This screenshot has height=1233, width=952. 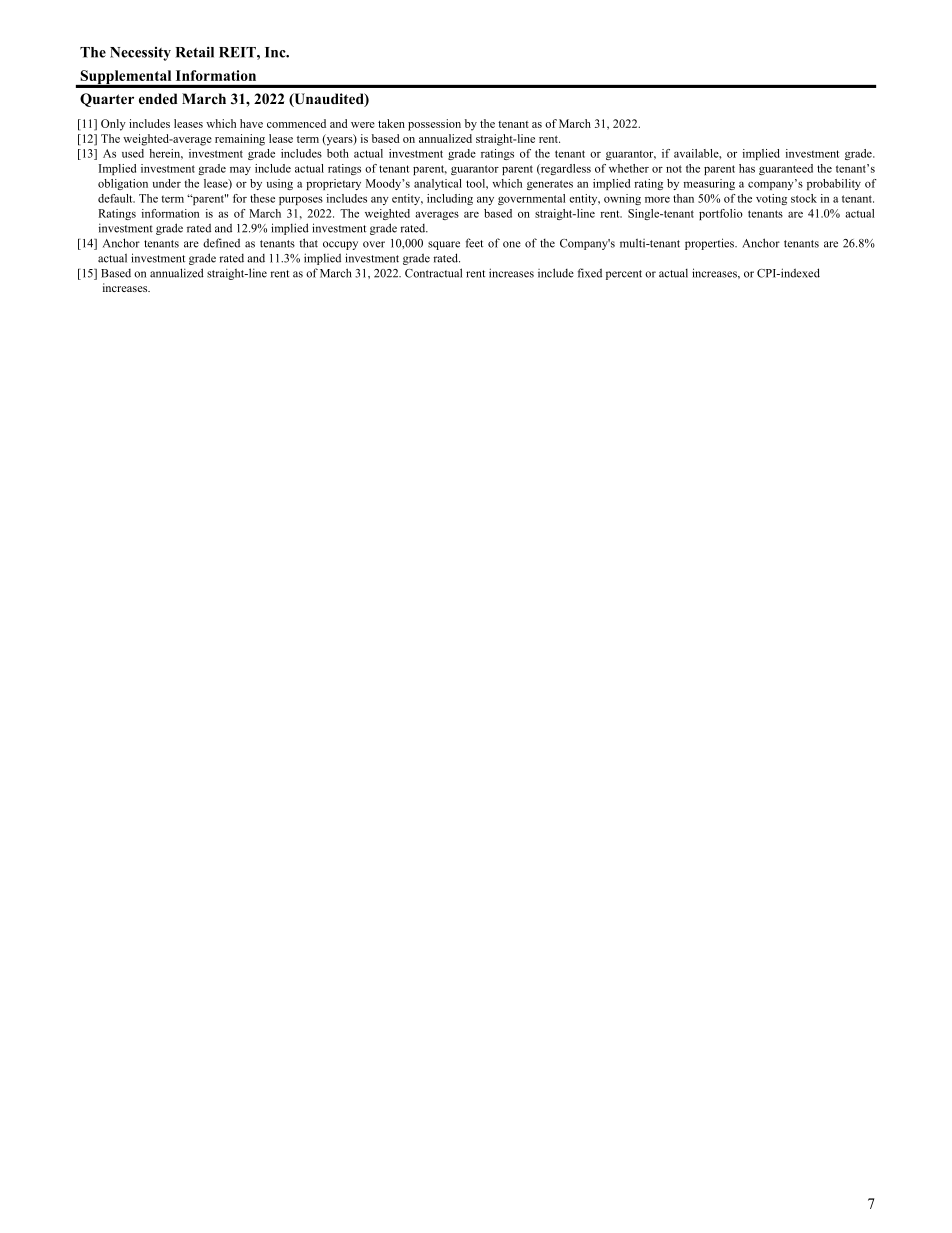 What do you see at coordinates (391, 123) in the screenshot?
I see `taken` at bounding box center [391, 123].
